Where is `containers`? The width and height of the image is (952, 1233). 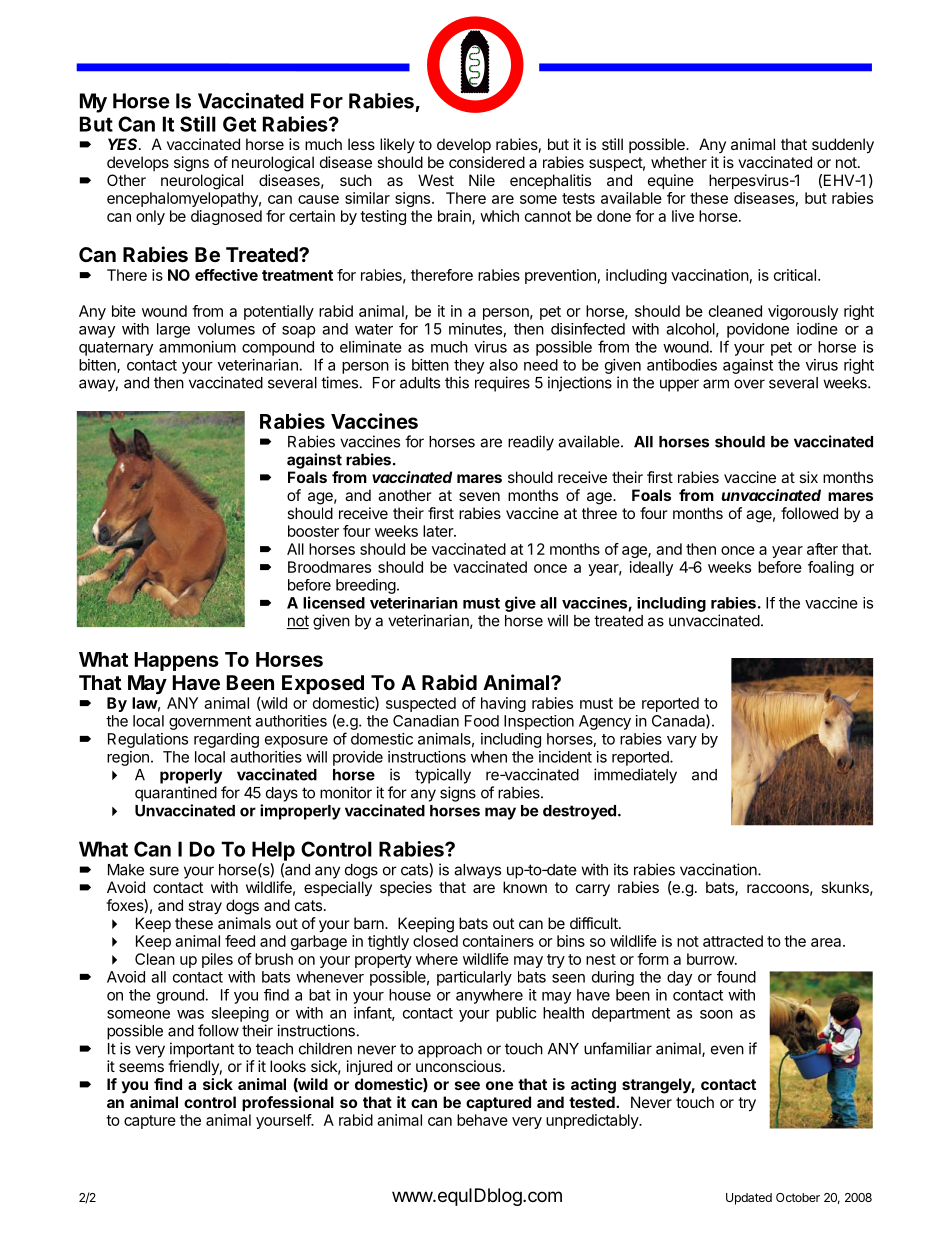
containers is located at coordinates (498, 941).
